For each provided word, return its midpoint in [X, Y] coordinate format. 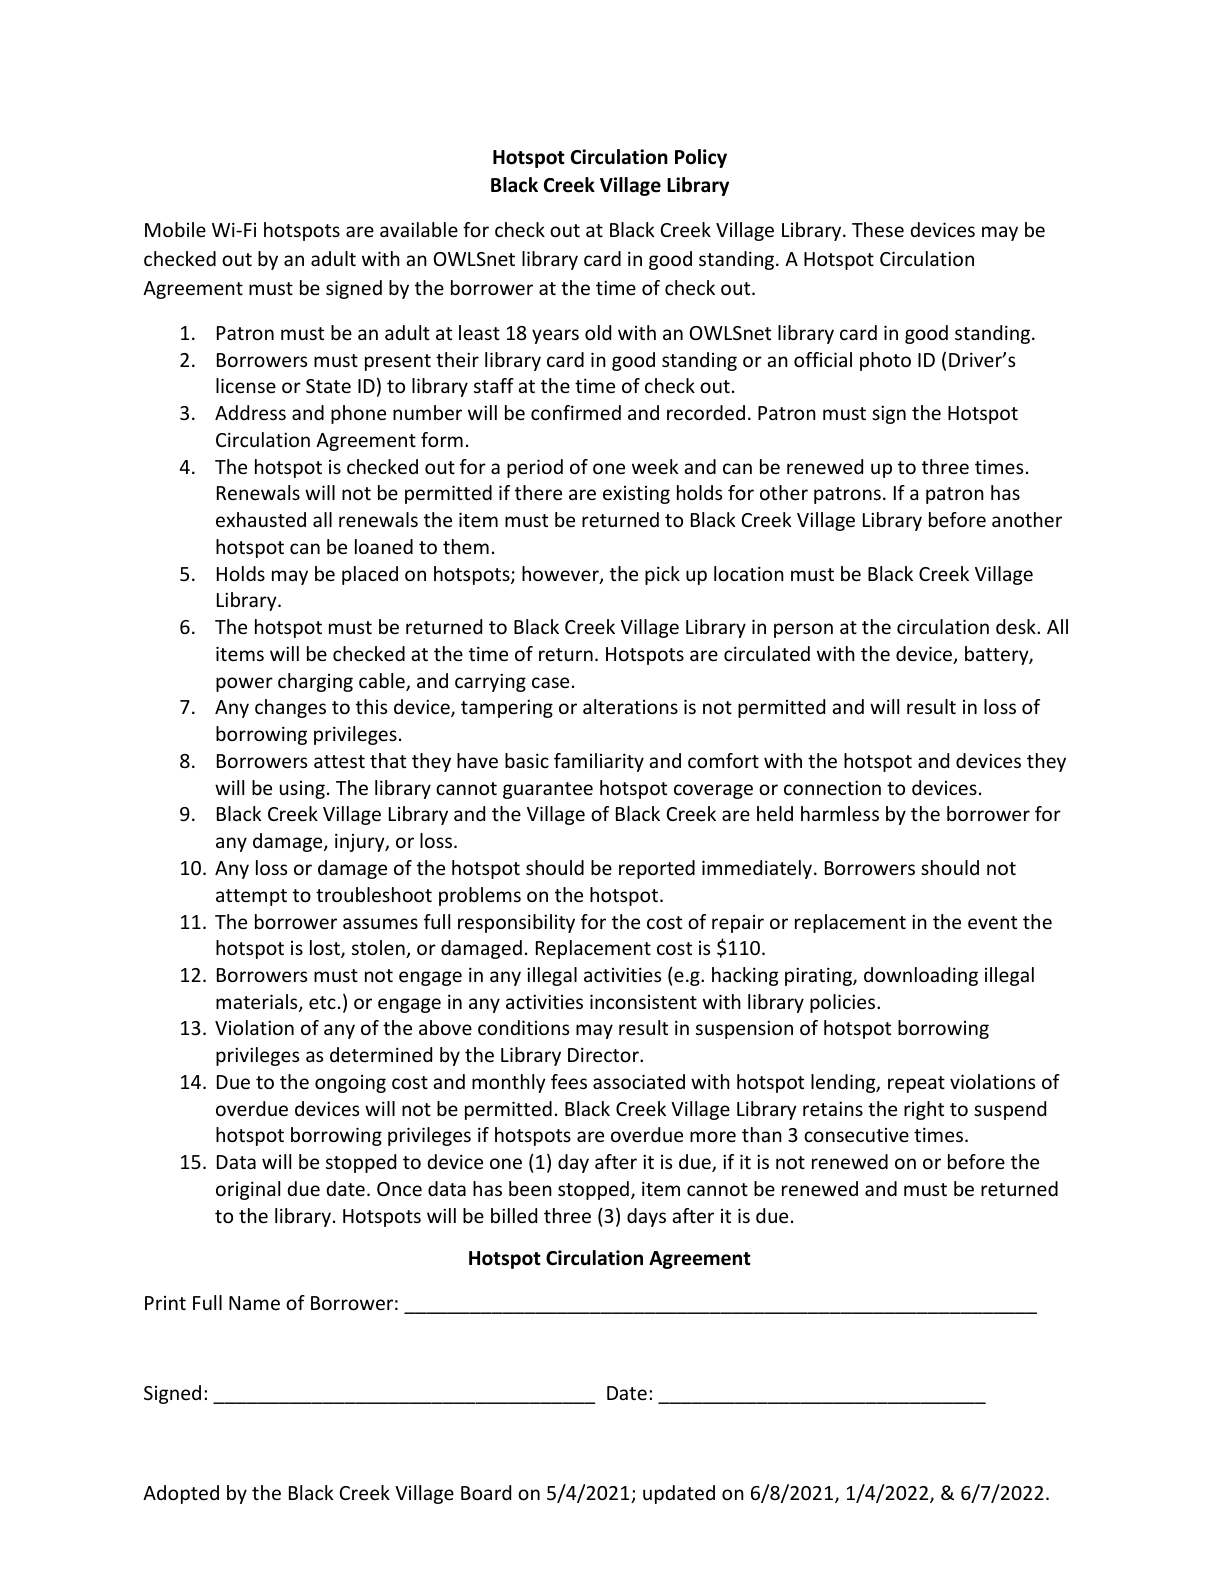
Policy [701, 158]
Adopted [181, 1494]
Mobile [175, 229]
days [646, 1217]
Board [486, 1492]
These [878, 229]
